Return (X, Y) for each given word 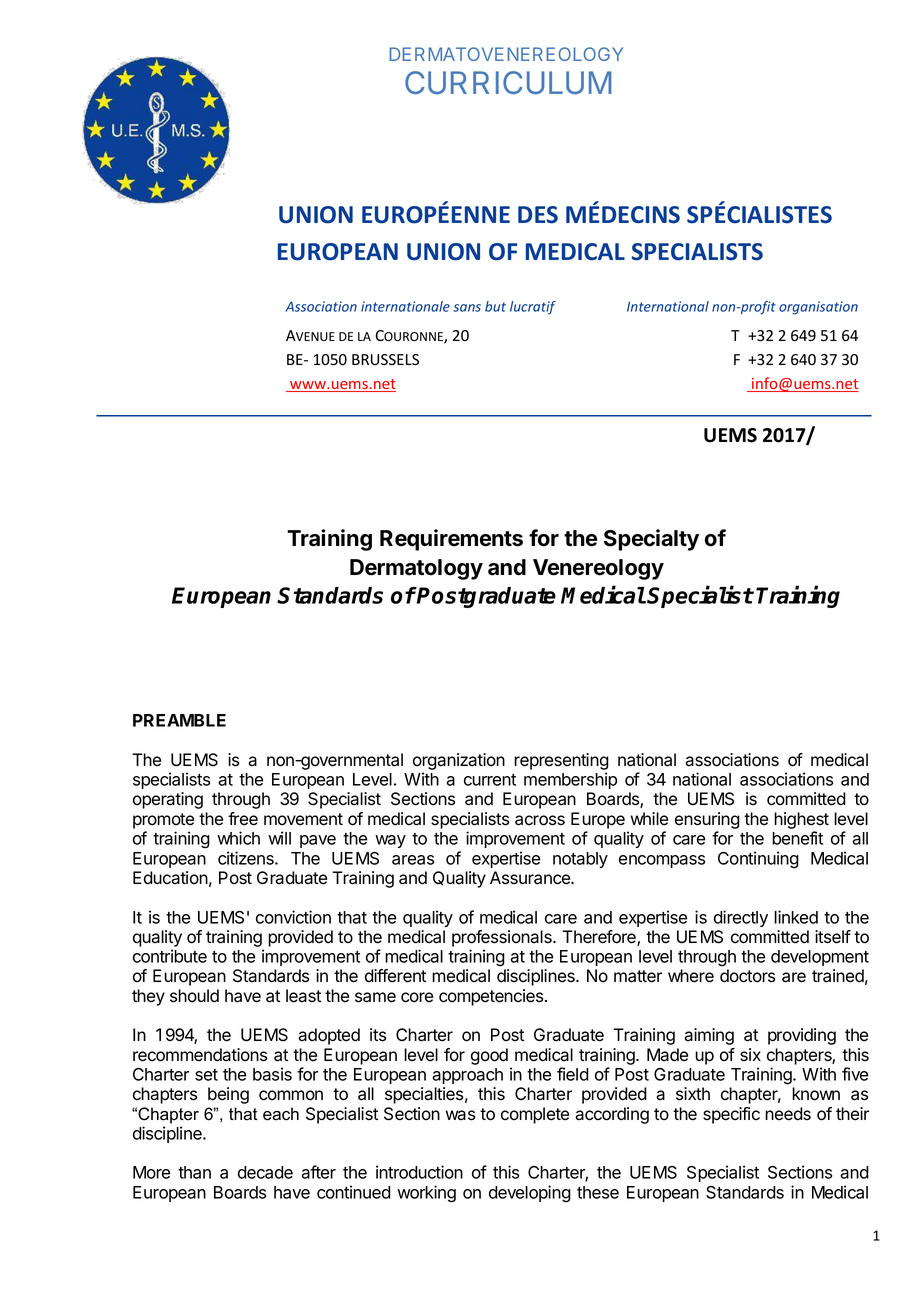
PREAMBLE (179, 720)
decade (265, 1172)
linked (796, 917)
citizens (247, 858)
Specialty (651, 540)
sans (467, 308)
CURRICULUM (508, 82)
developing (530, 1194)
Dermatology (416, 569)
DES (538, 215)
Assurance (531, 878)
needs (788, 1114)
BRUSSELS (385, 360)
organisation (818, 308)
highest (801, 820)
